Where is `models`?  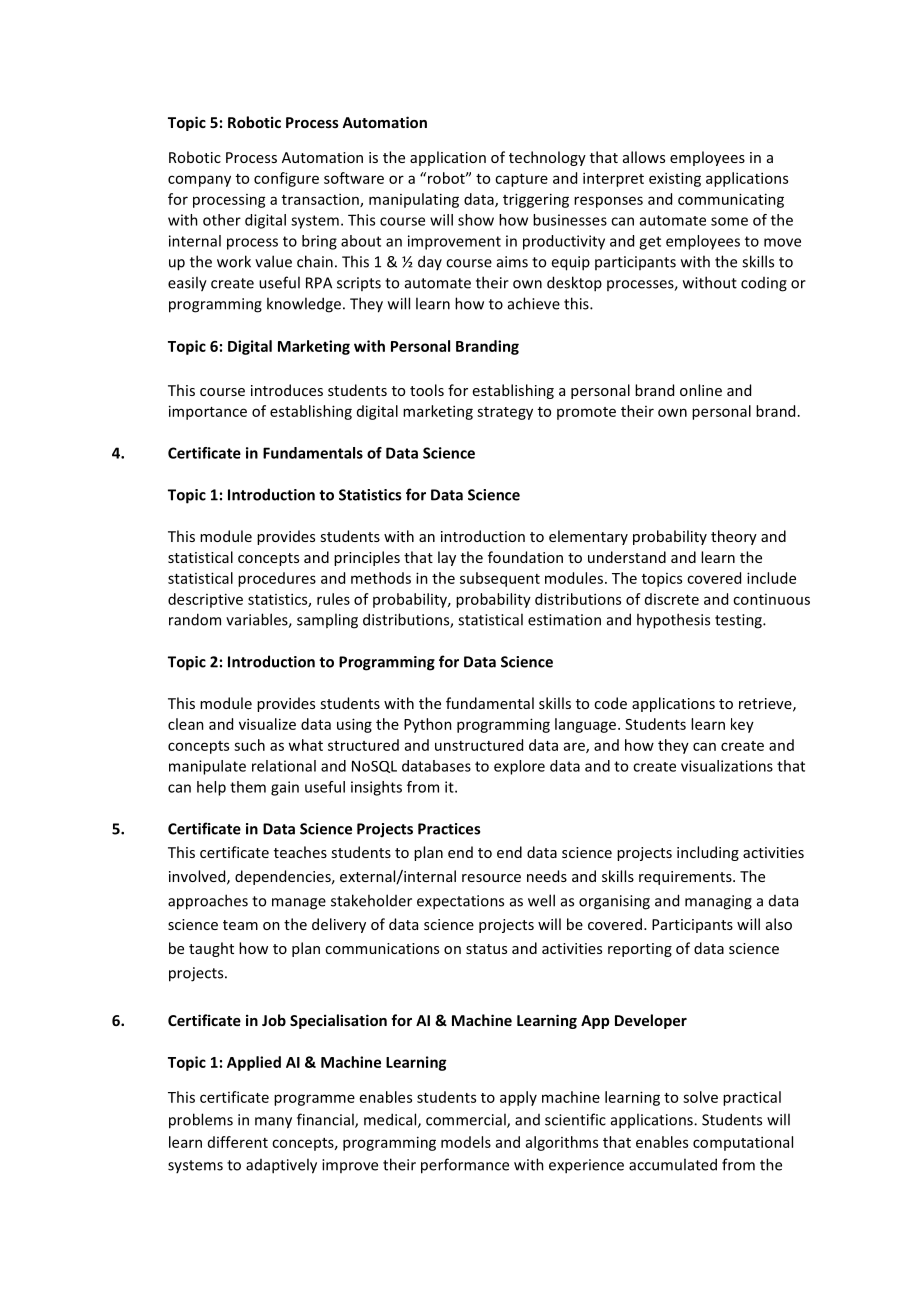
models is located at coordinates (466, 1142).
